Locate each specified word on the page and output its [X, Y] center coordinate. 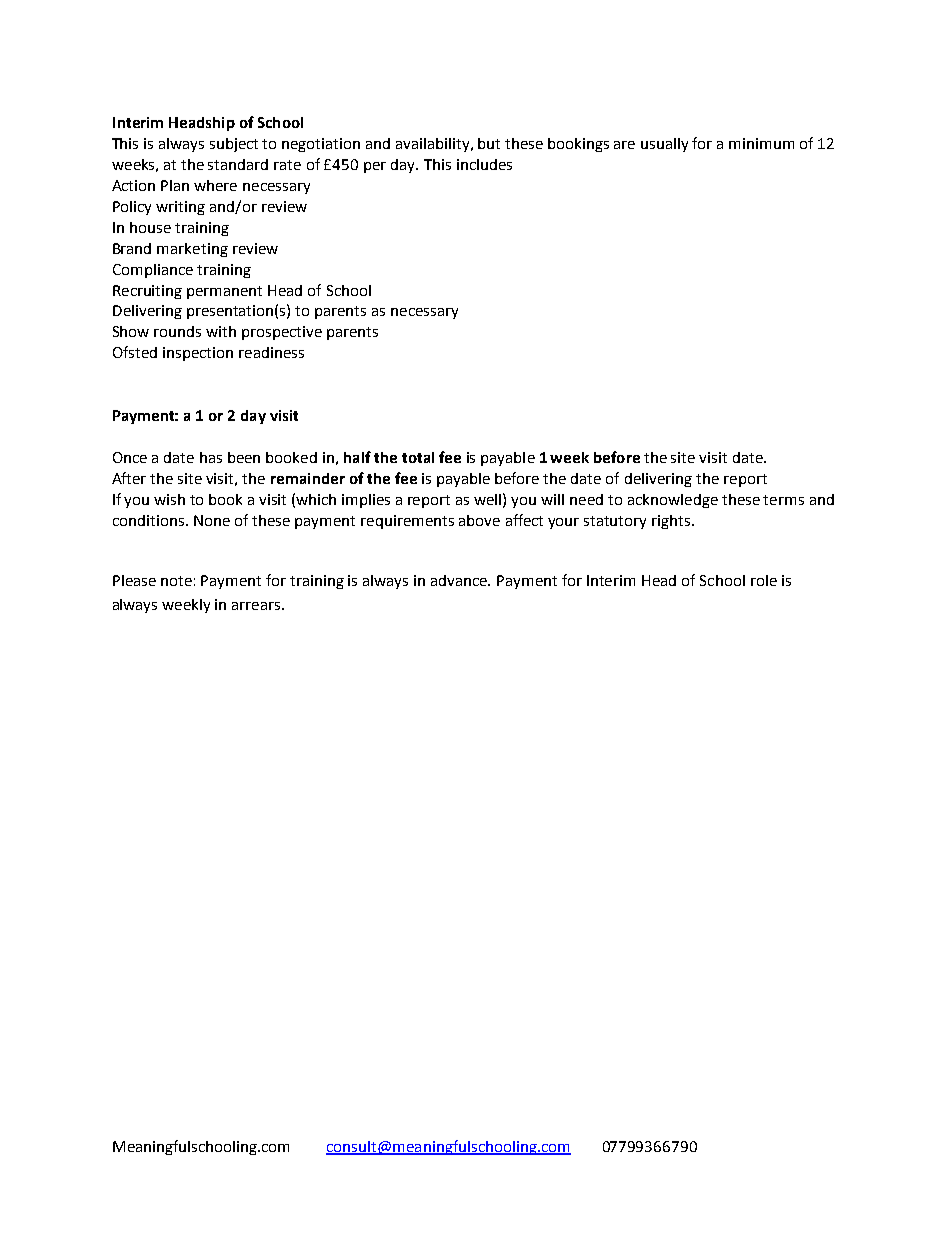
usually [664, 145]
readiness [271, 352]
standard [238, 164]
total [418, 457]
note [176, 581]
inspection [198, 354]
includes [484, 164]
